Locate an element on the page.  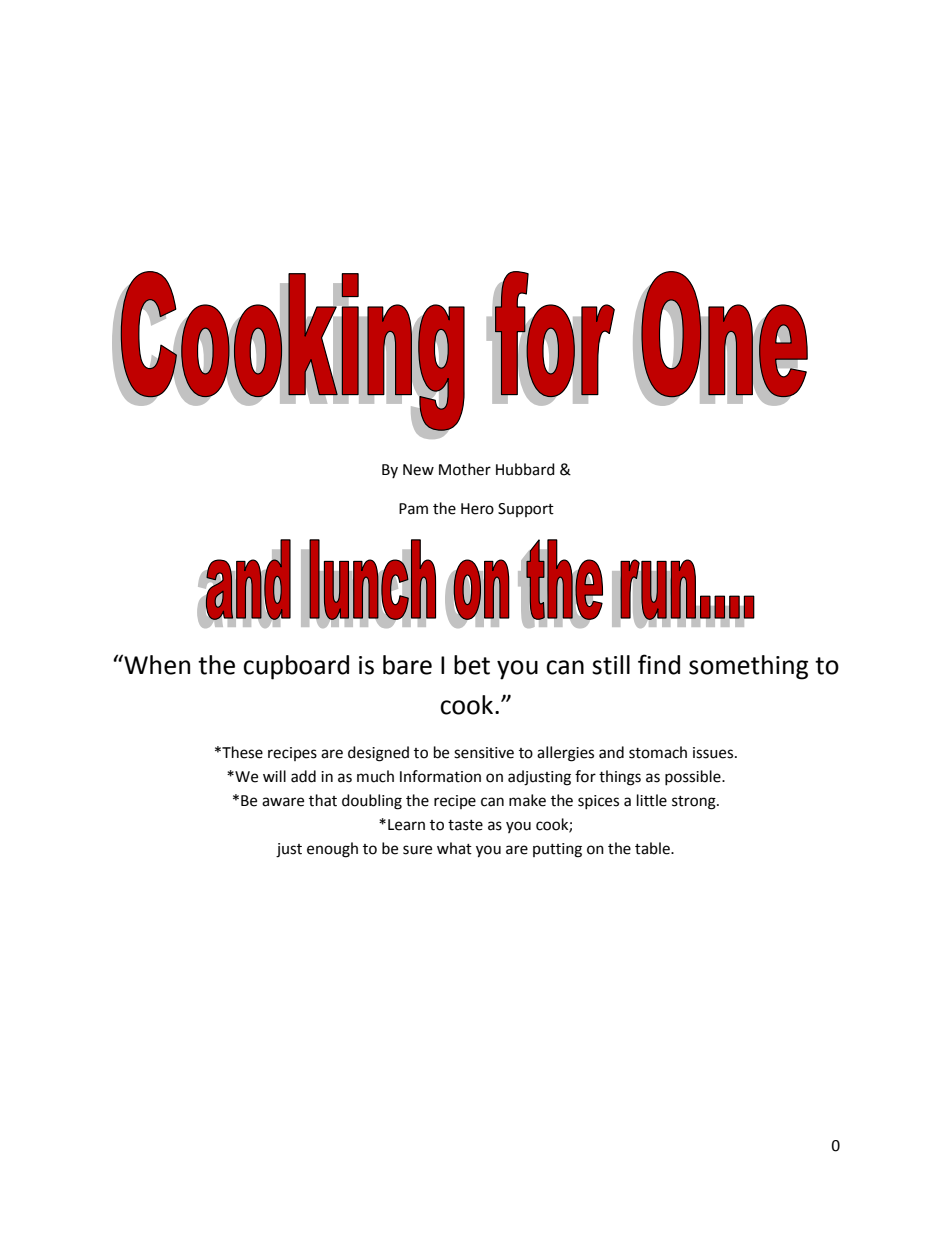
New is located at coordinates (418, 470).
